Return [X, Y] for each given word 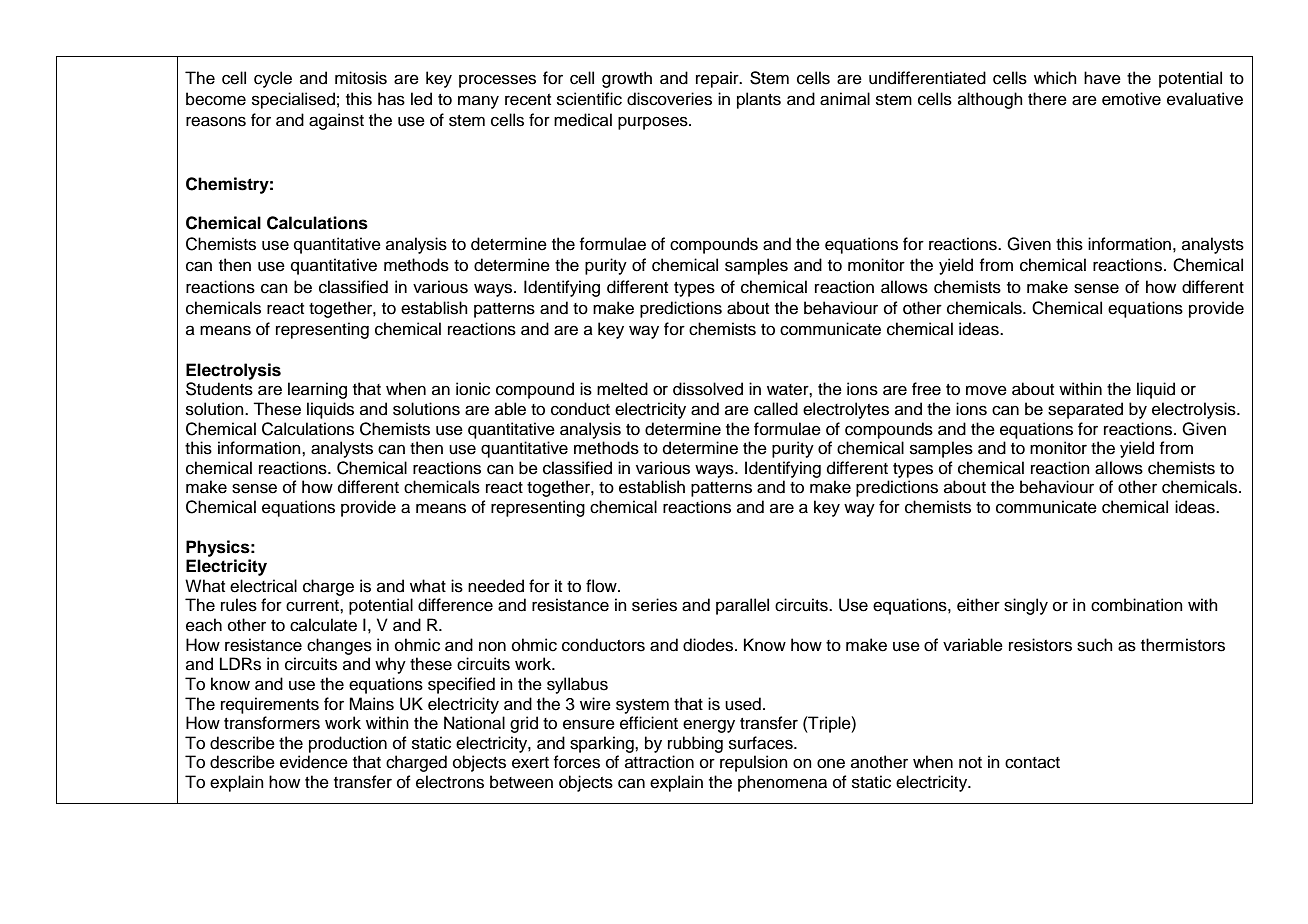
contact [1032, 763]
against [336, 121]
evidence [314, 762]
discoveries [669, 99]
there [1047, 99]
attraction [659, 762]
